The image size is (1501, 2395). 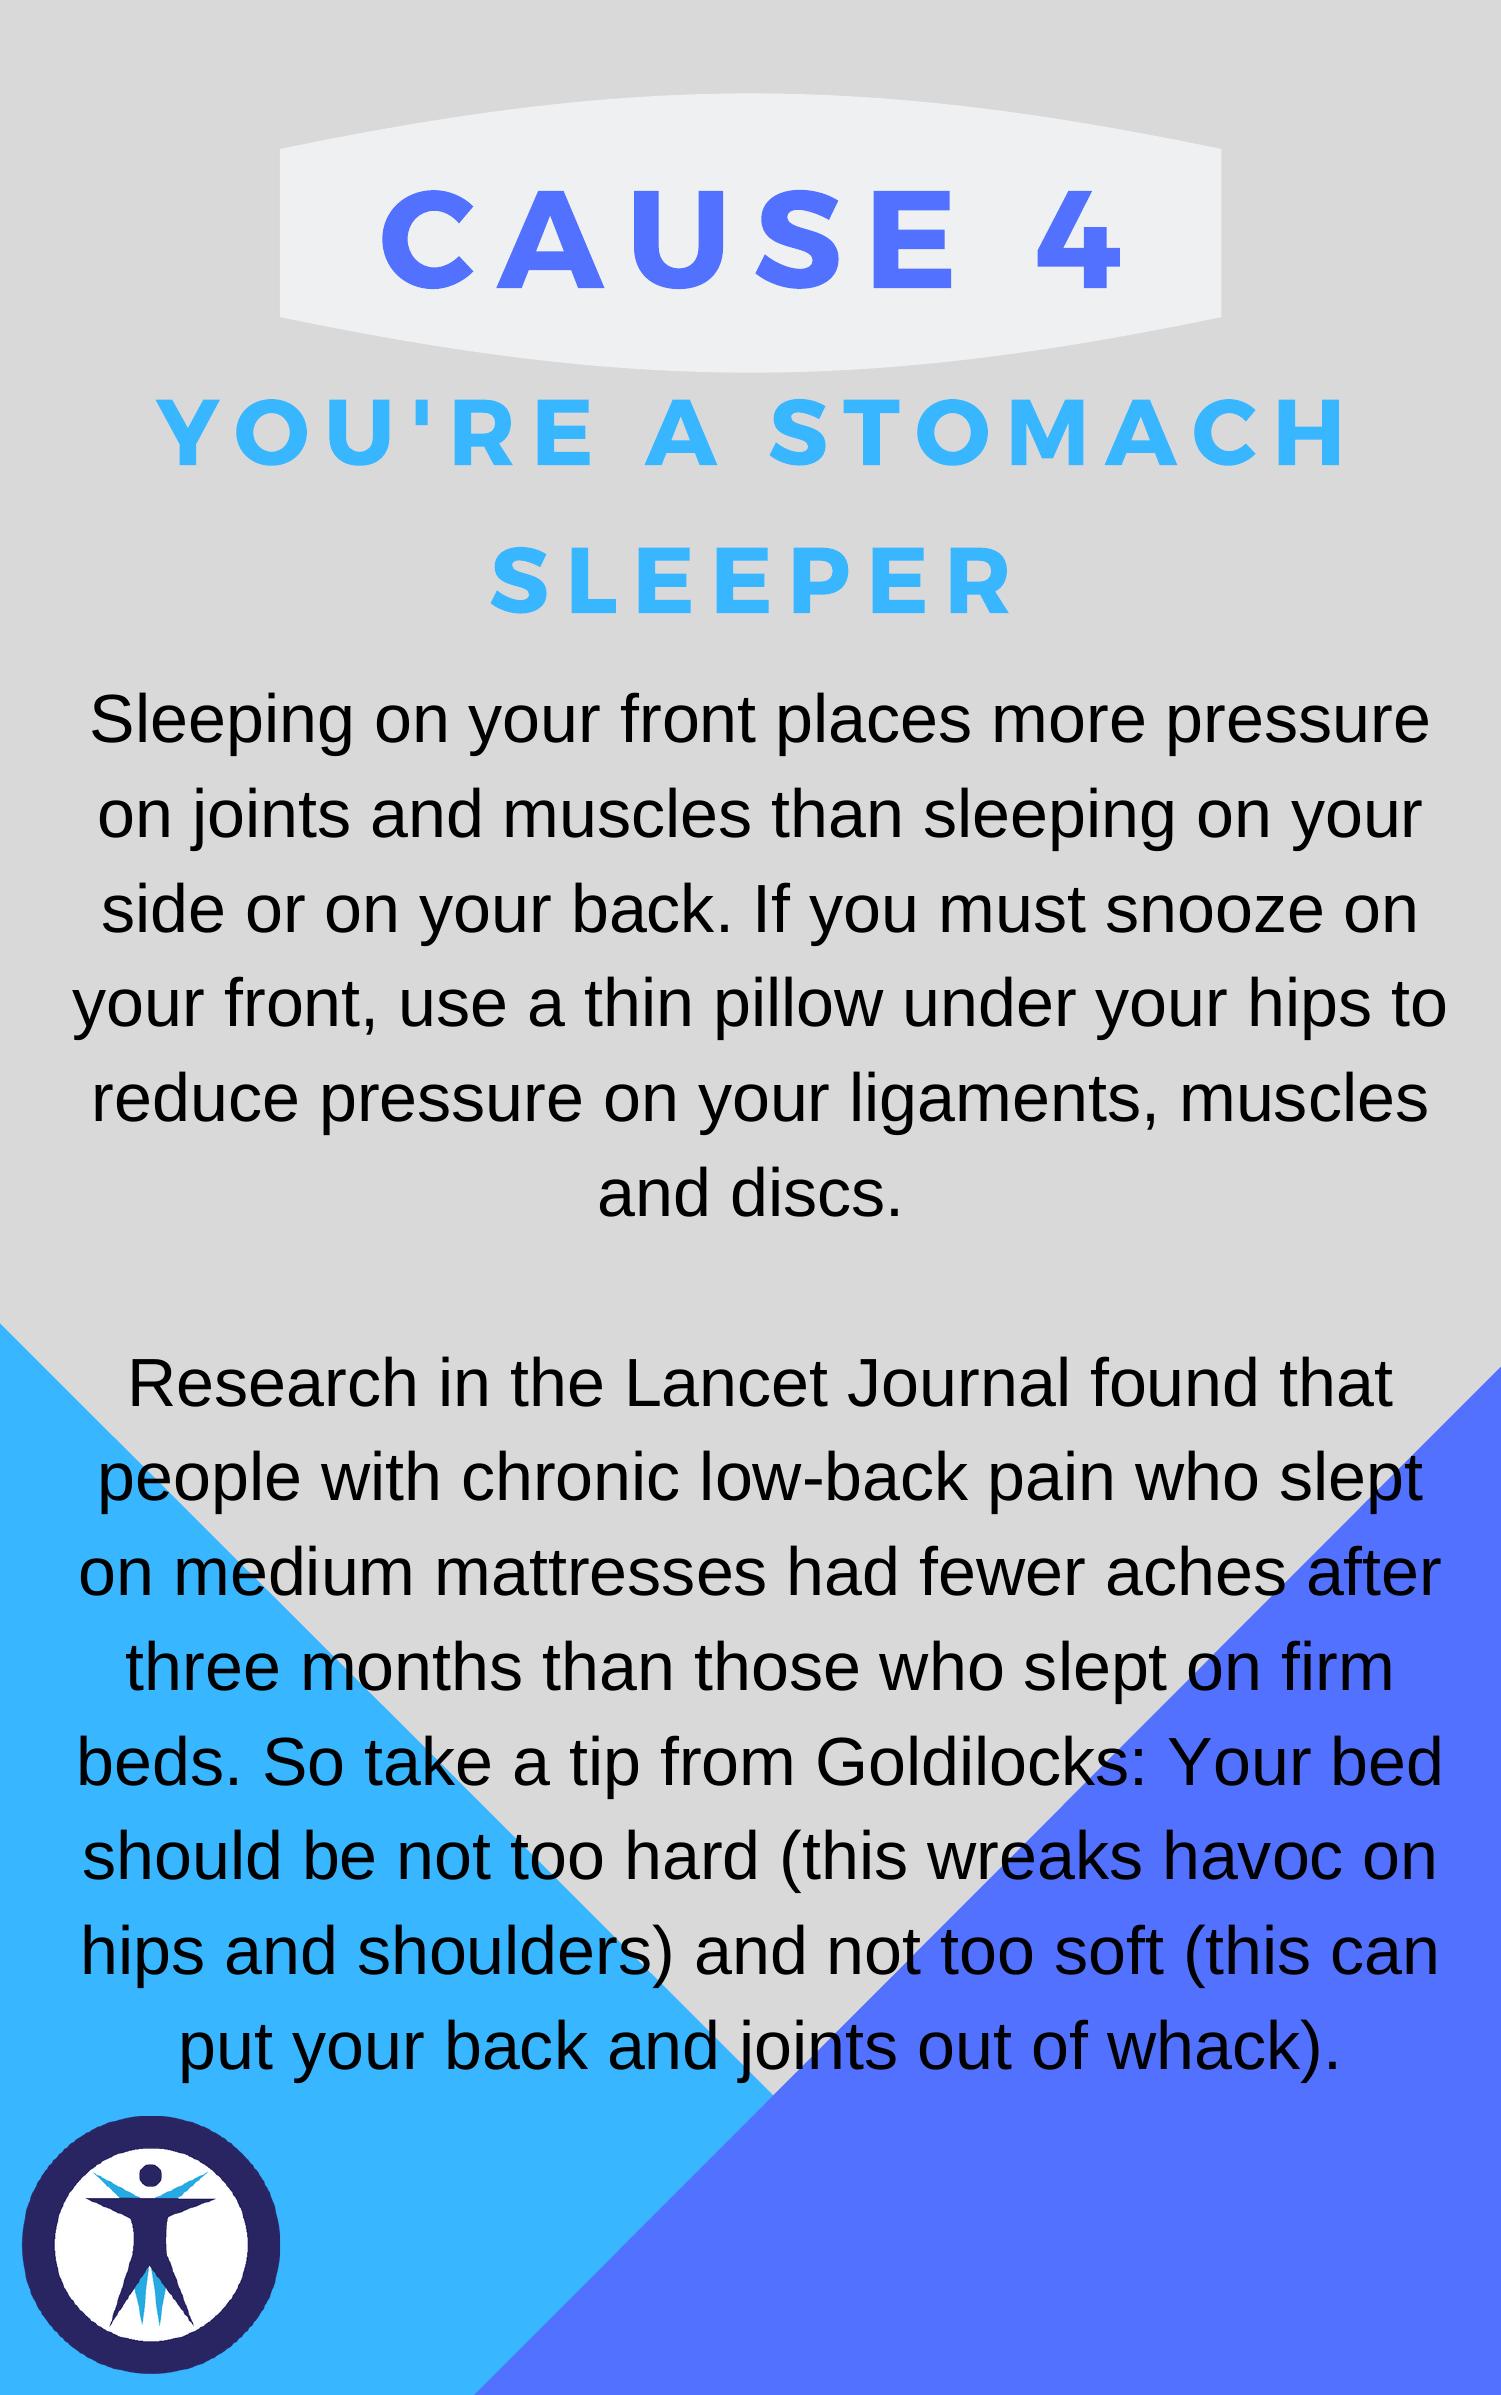 What do you see at coordinates (966, 2047) in the screenshot?
I see `out` at bounding box center [966, 2047].
